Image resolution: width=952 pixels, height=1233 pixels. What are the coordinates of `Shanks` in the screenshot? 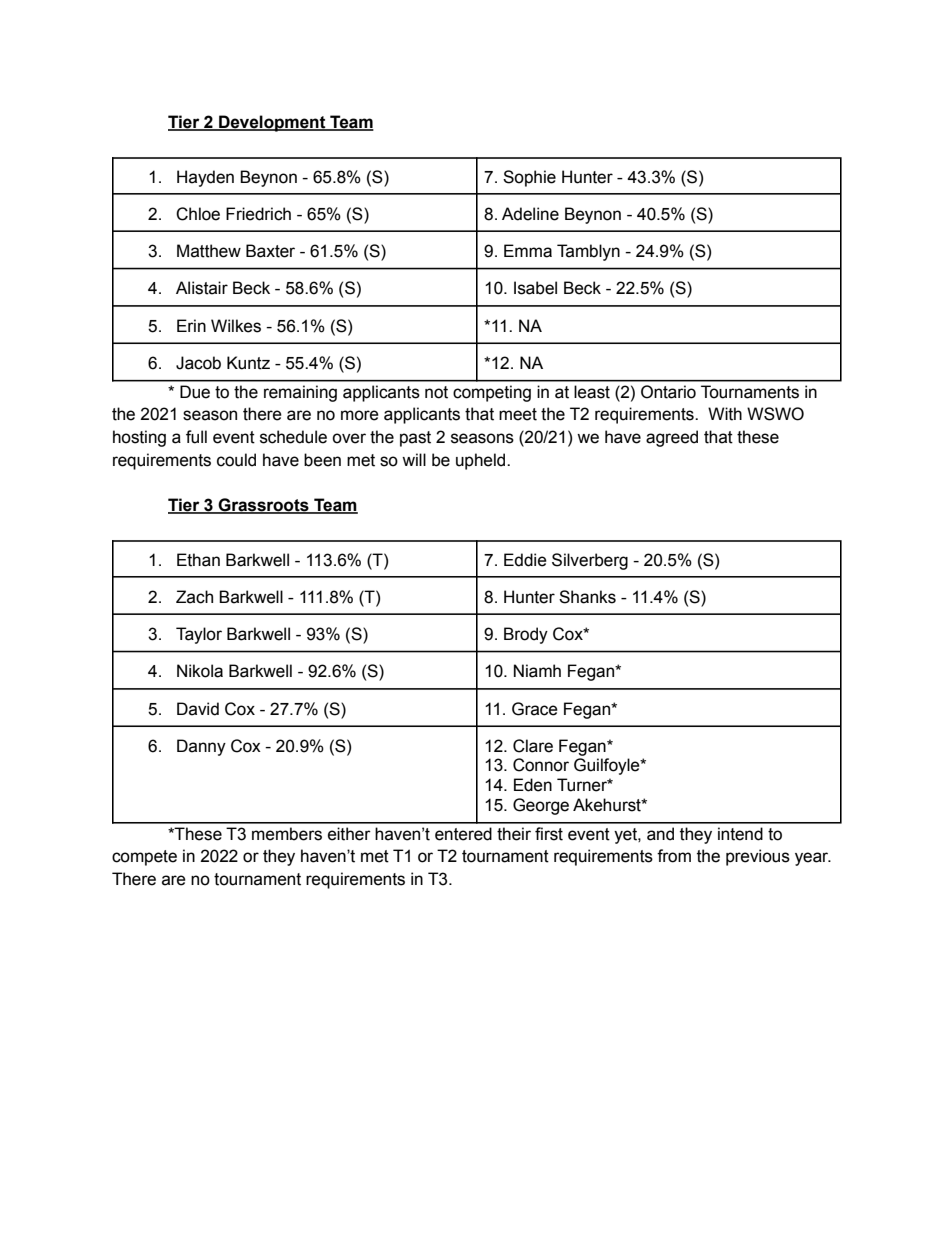 It's located at (587, 597).
